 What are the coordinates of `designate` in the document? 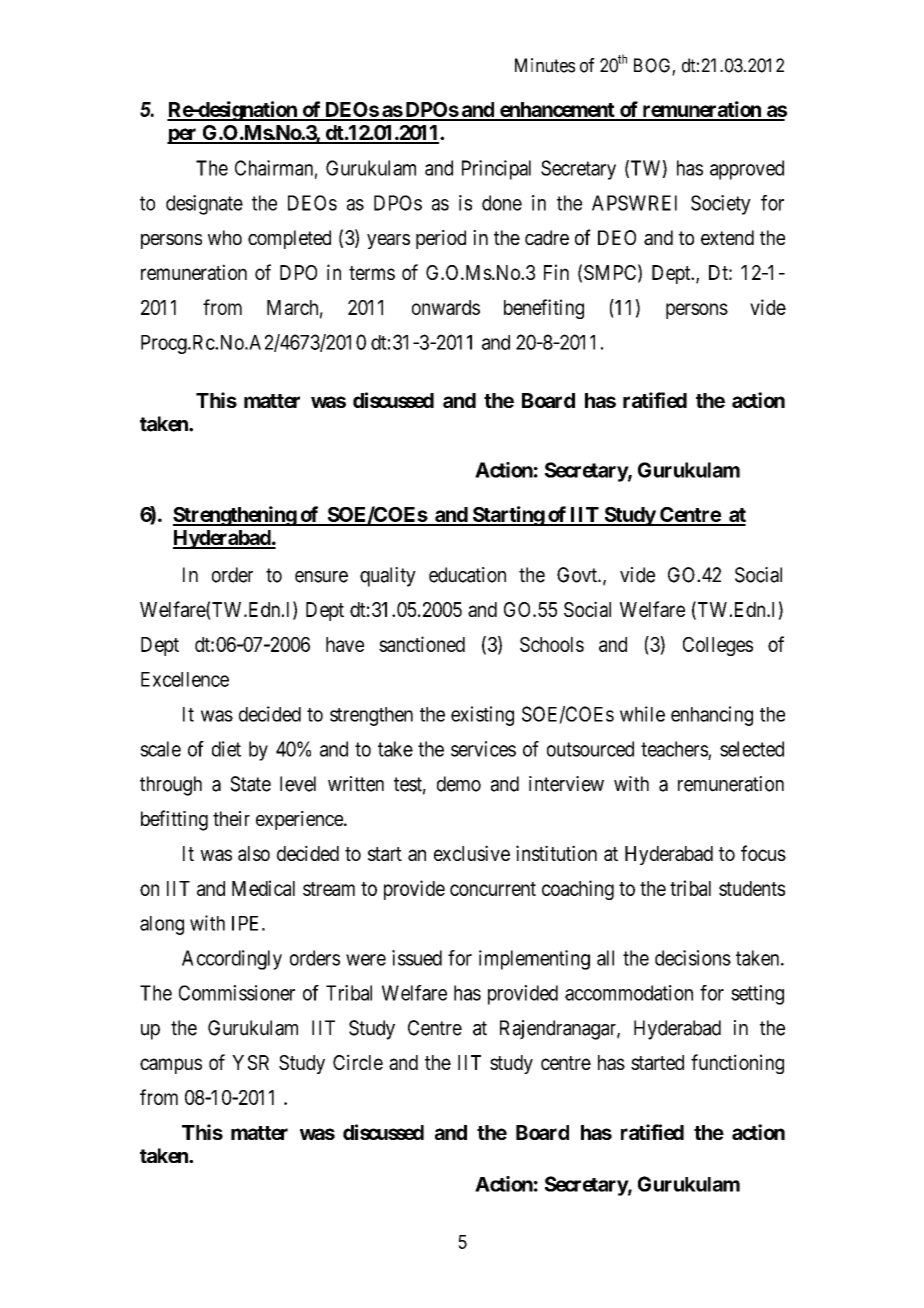 It's located at (204, 205).
